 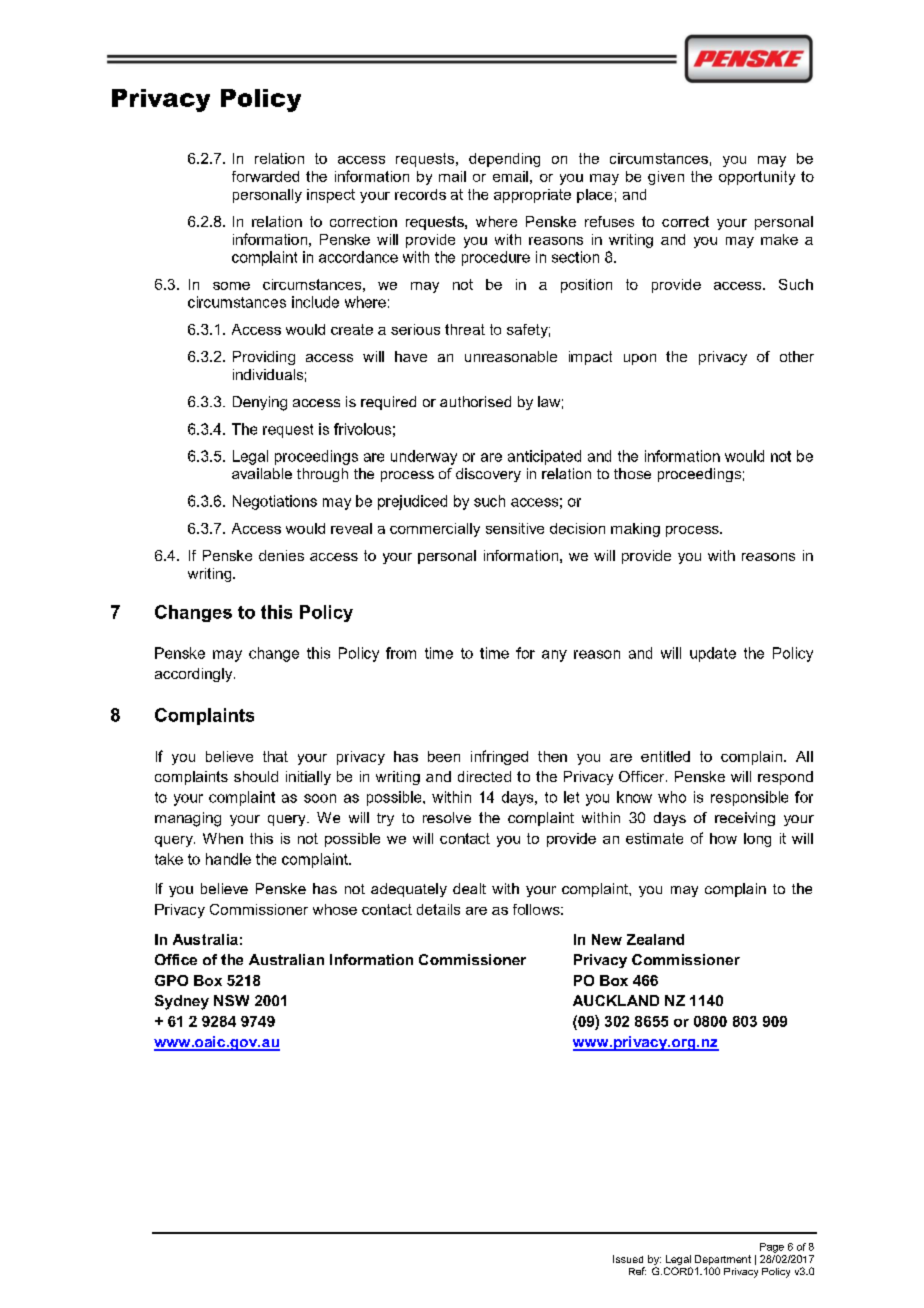 I want to click on dealt, so click(x=469, y=888).
